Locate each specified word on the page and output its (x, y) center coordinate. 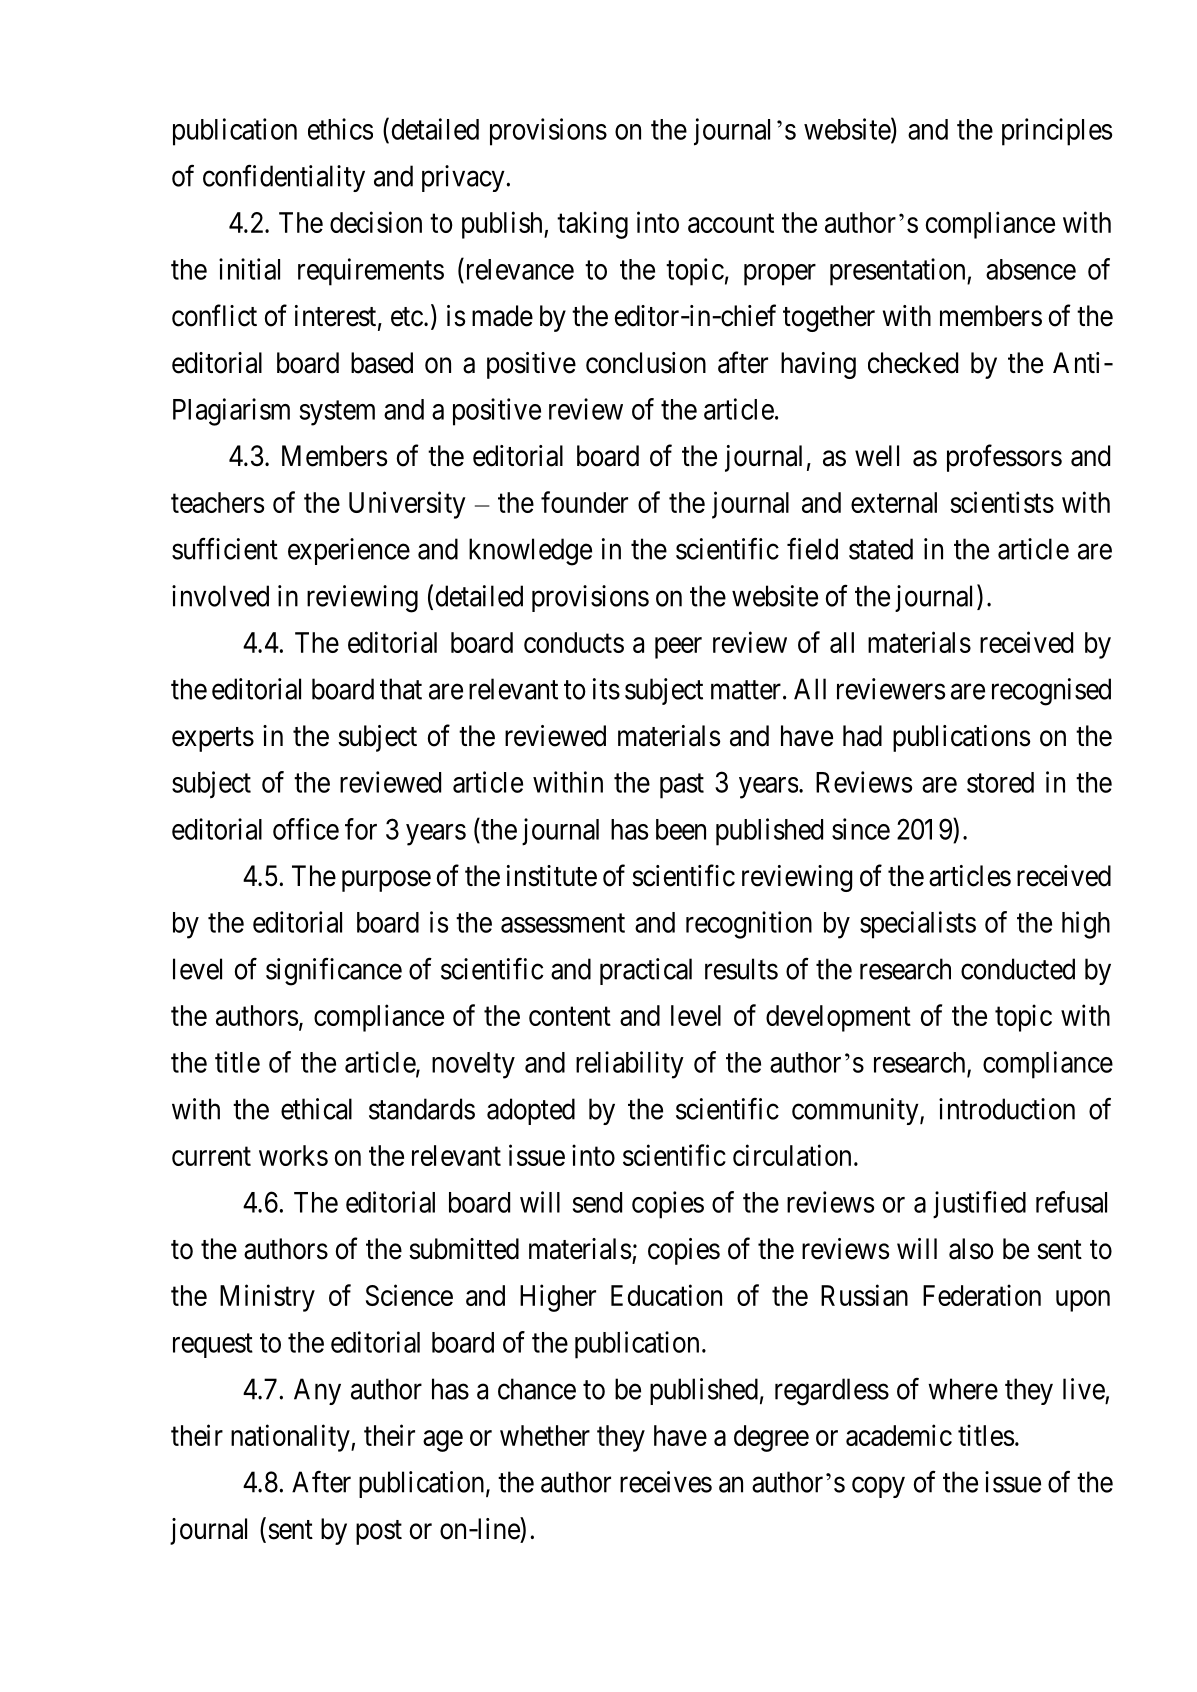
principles (1057, 132)
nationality (291, 1438)
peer (678, 648)
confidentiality (284, 178)
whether (545, 1435)
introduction (1007, 1109)
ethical (316, 1109)
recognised (1051, 692)
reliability (630, 1065)
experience (349, 551)
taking (592, 225)
